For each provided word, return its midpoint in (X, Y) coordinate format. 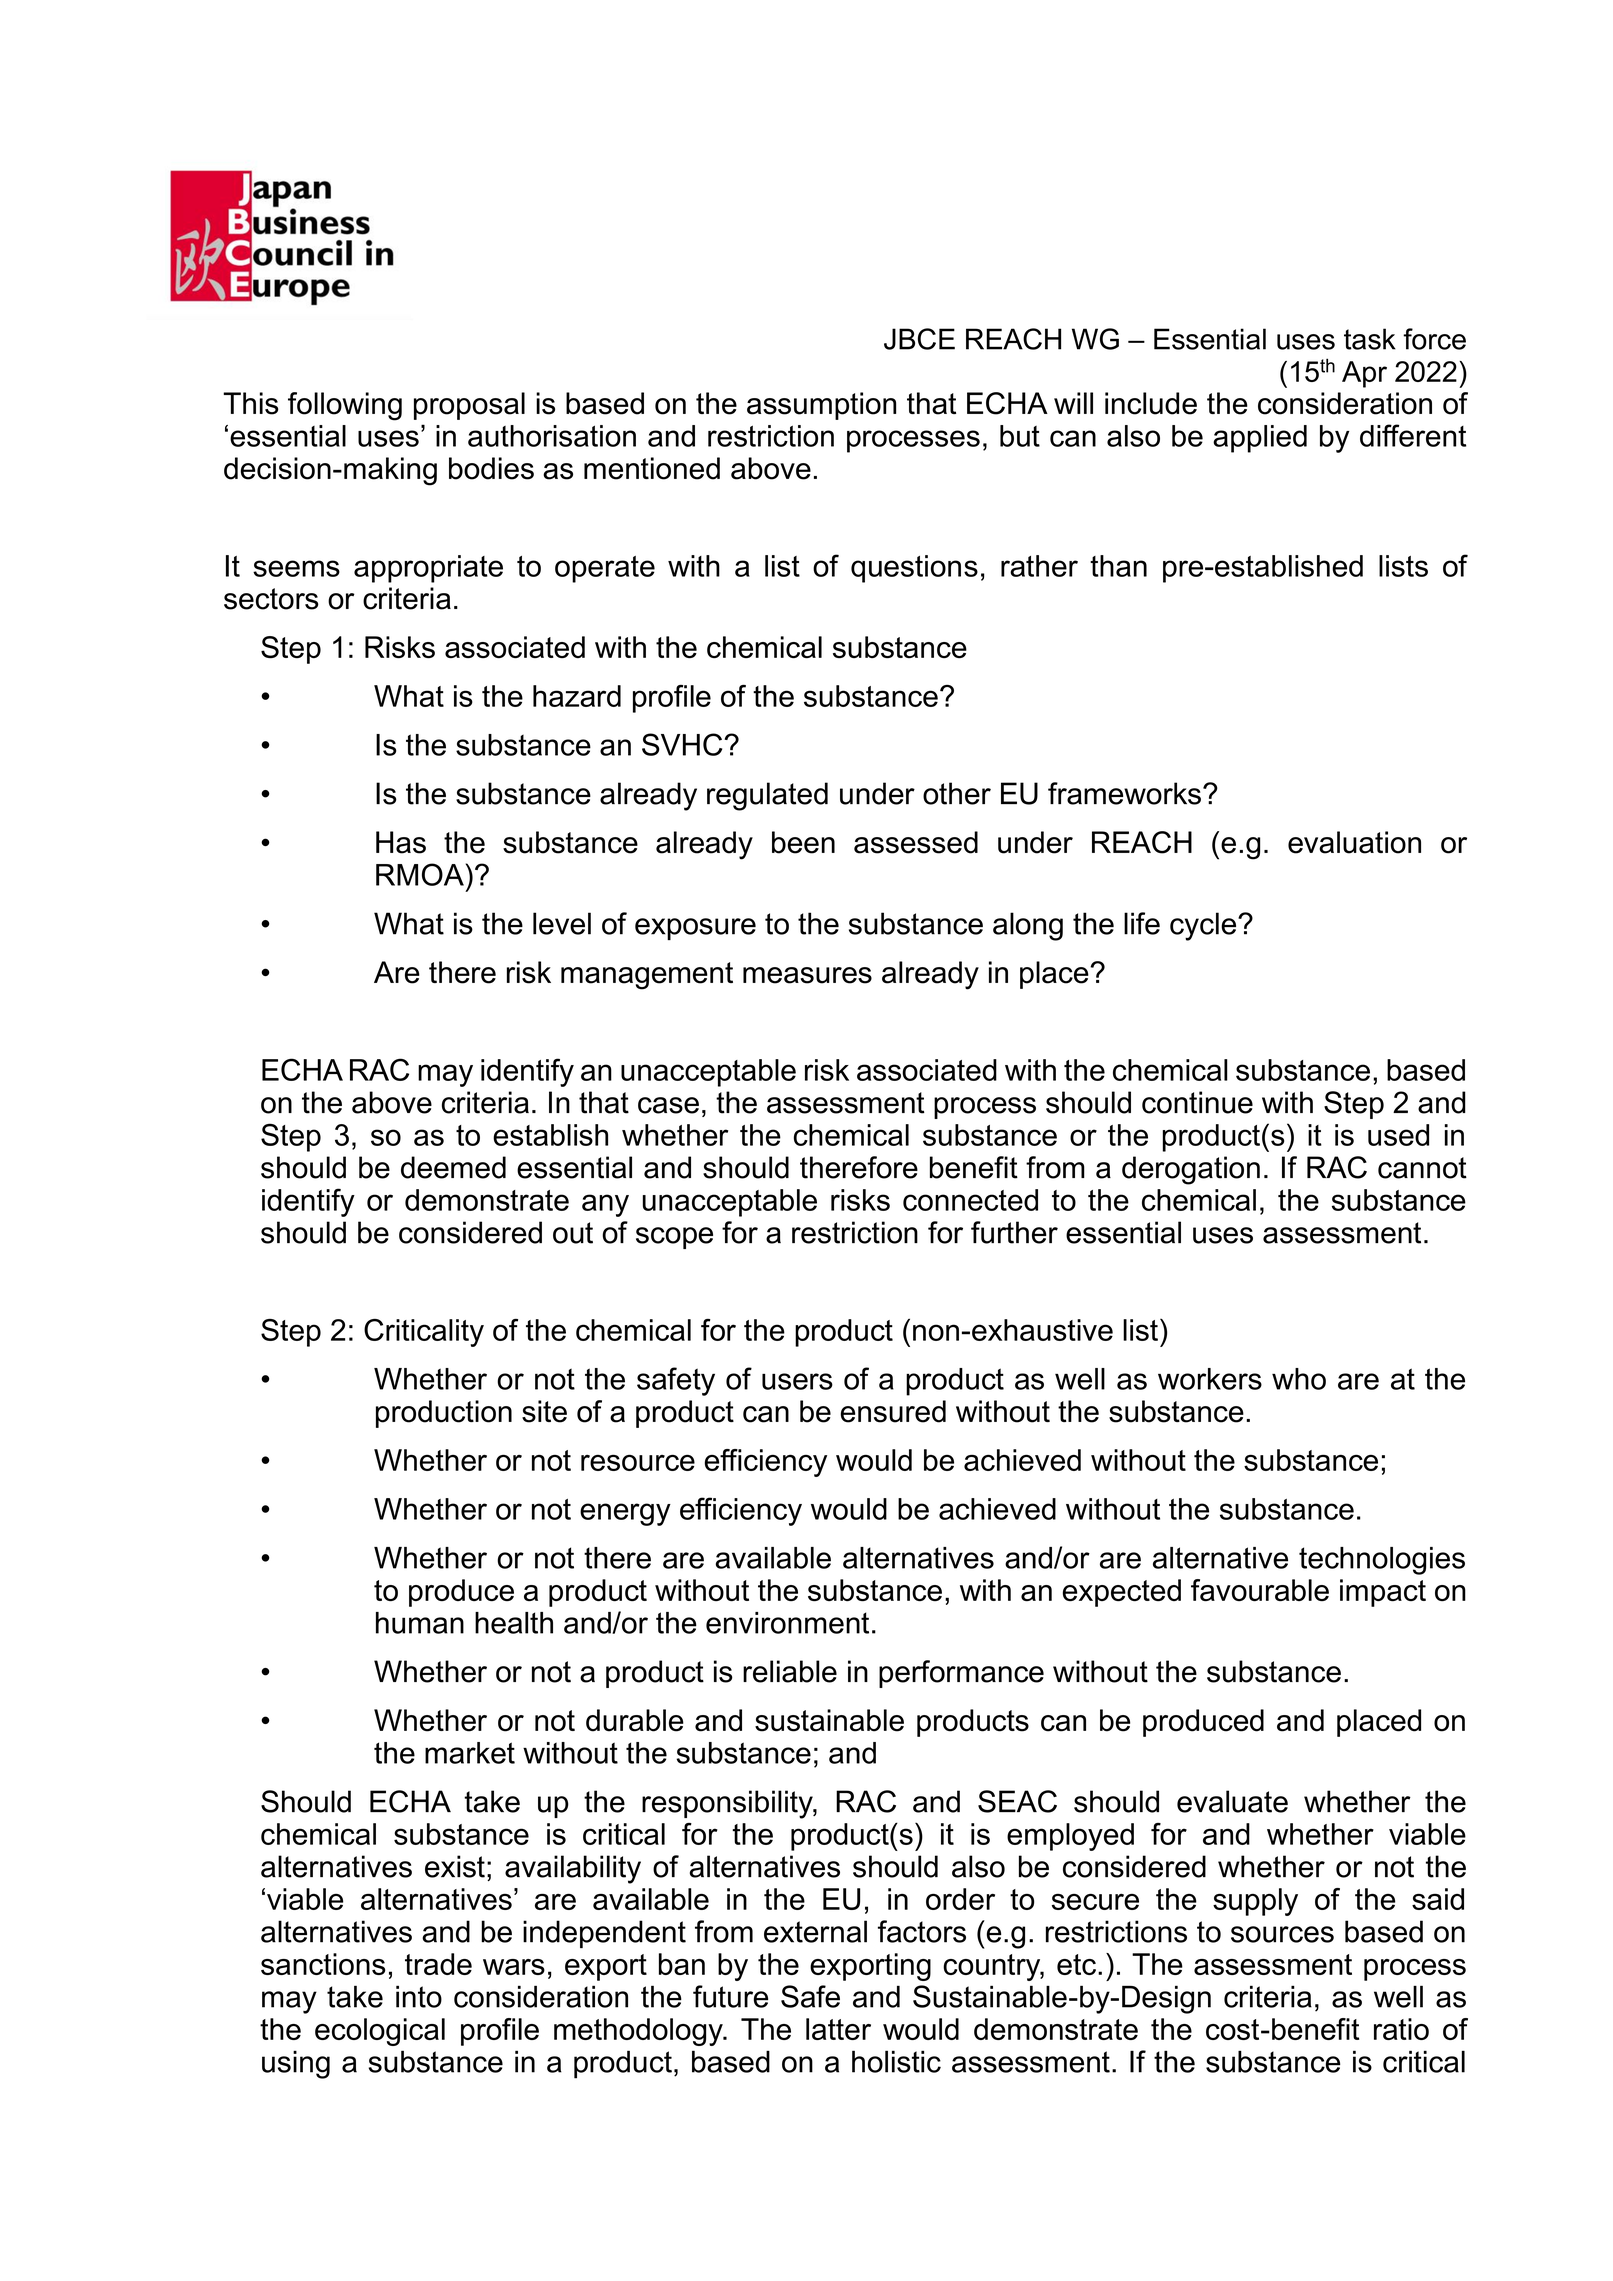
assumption (821, 406)
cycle (1204, 926)
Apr (1364, 374)
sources (1282, 1934)
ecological (380, 2032)
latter (838, 2029)
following (345, 406)
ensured (893, 1411)
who (1299, 1379)
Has (401, 842)
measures (807, 975)
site (544, 1411)
